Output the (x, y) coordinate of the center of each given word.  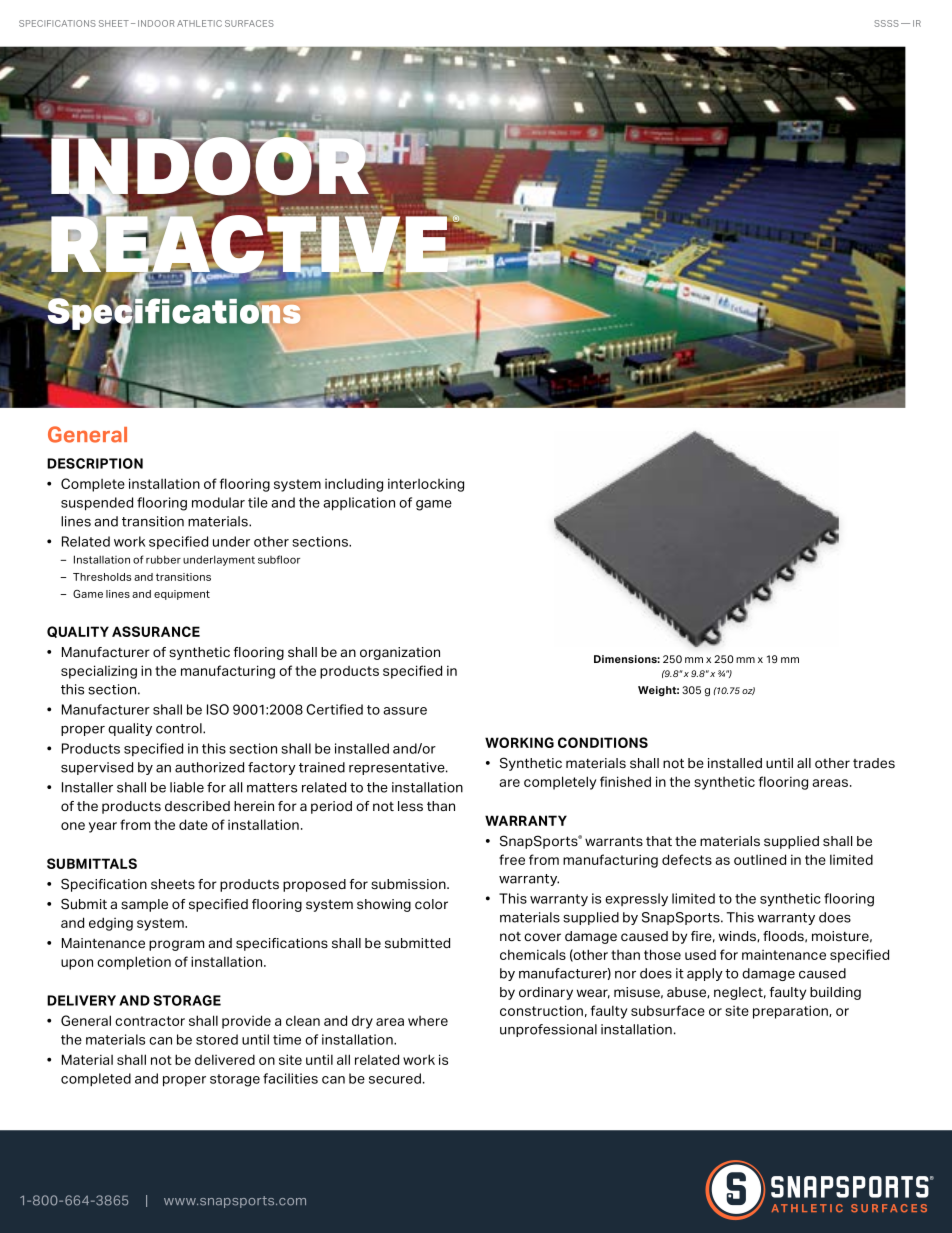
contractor (150, 1021)
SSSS (886, 23)
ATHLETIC (199, 23)
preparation (791, 1012)
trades (874, 763)
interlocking (426, 485)
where (428, 1021)
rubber (163, 559)
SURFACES (249, 23)
